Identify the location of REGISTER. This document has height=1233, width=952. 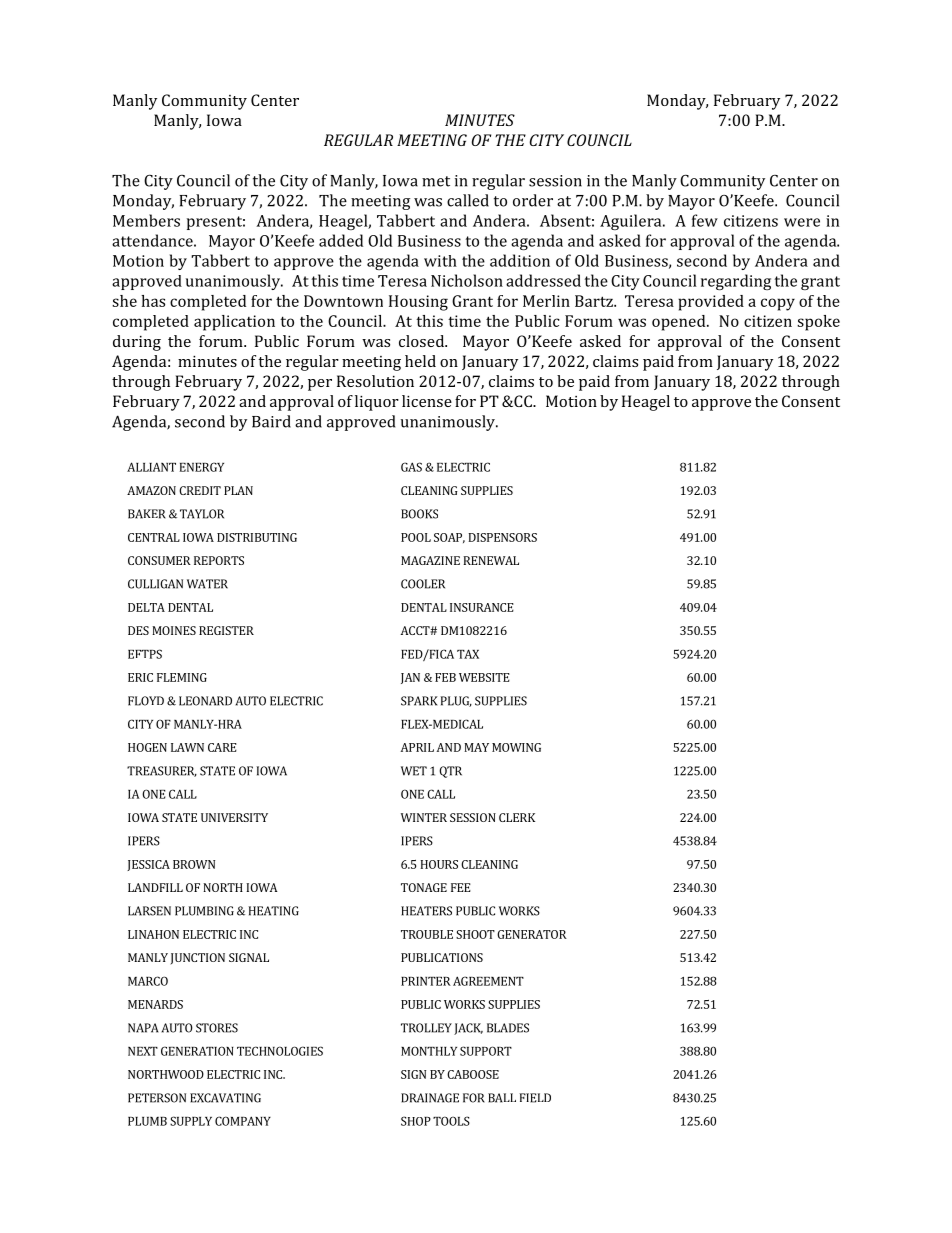
(226, 630).
